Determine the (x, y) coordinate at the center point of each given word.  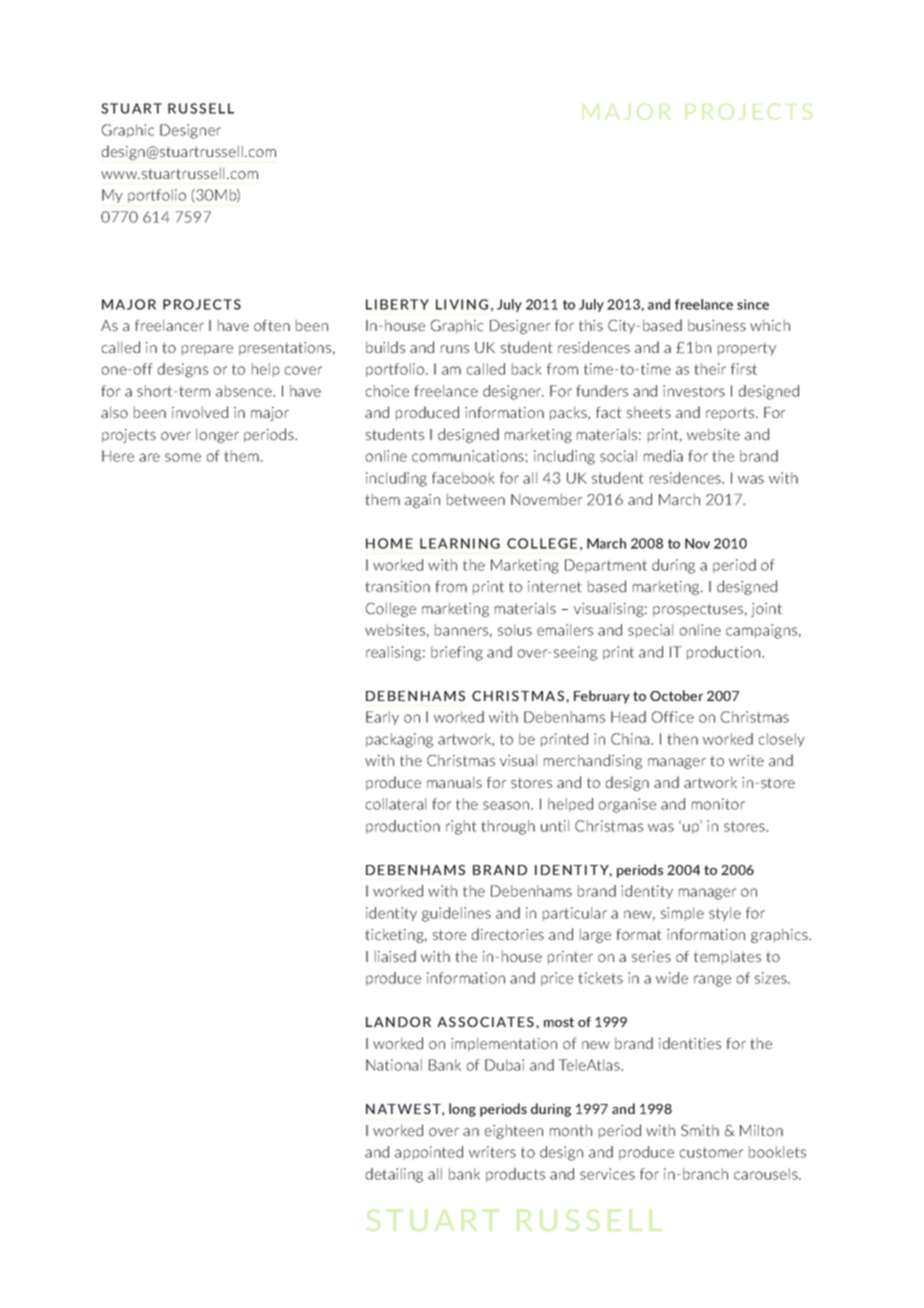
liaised (395, 956)
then (682, 739)
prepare (207, 350)
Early (382, 718)
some (183, 457)
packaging (399, 740)
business (717, 325)
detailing (394, 1175)
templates (727, 957)
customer (711, 1152)
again (422, 501)
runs (455, 349)
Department (606, 566)
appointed (429, 1153)
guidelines (456, 914)
